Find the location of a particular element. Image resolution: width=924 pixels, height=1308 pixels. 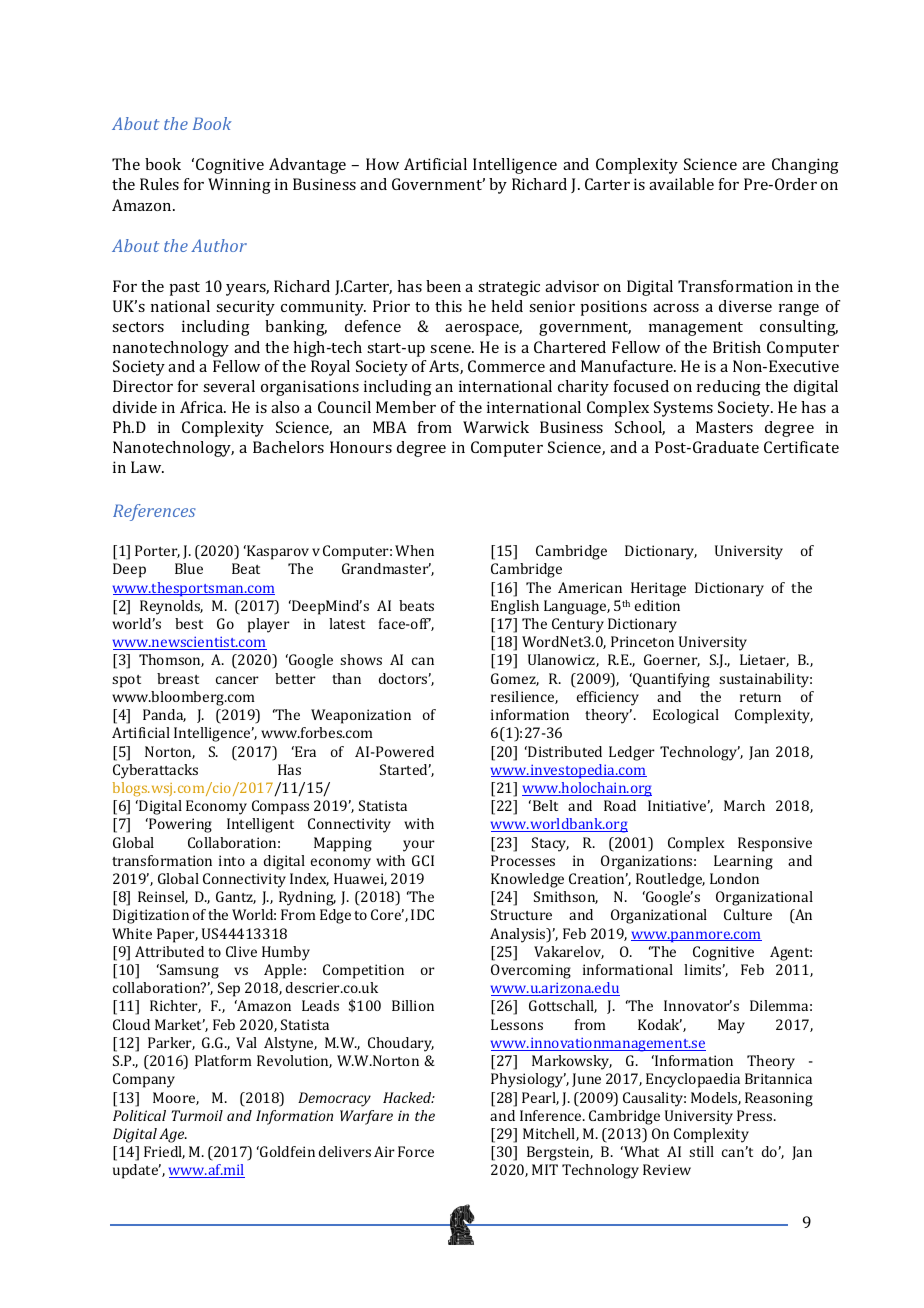

English is located at coordinates (515, 607).
